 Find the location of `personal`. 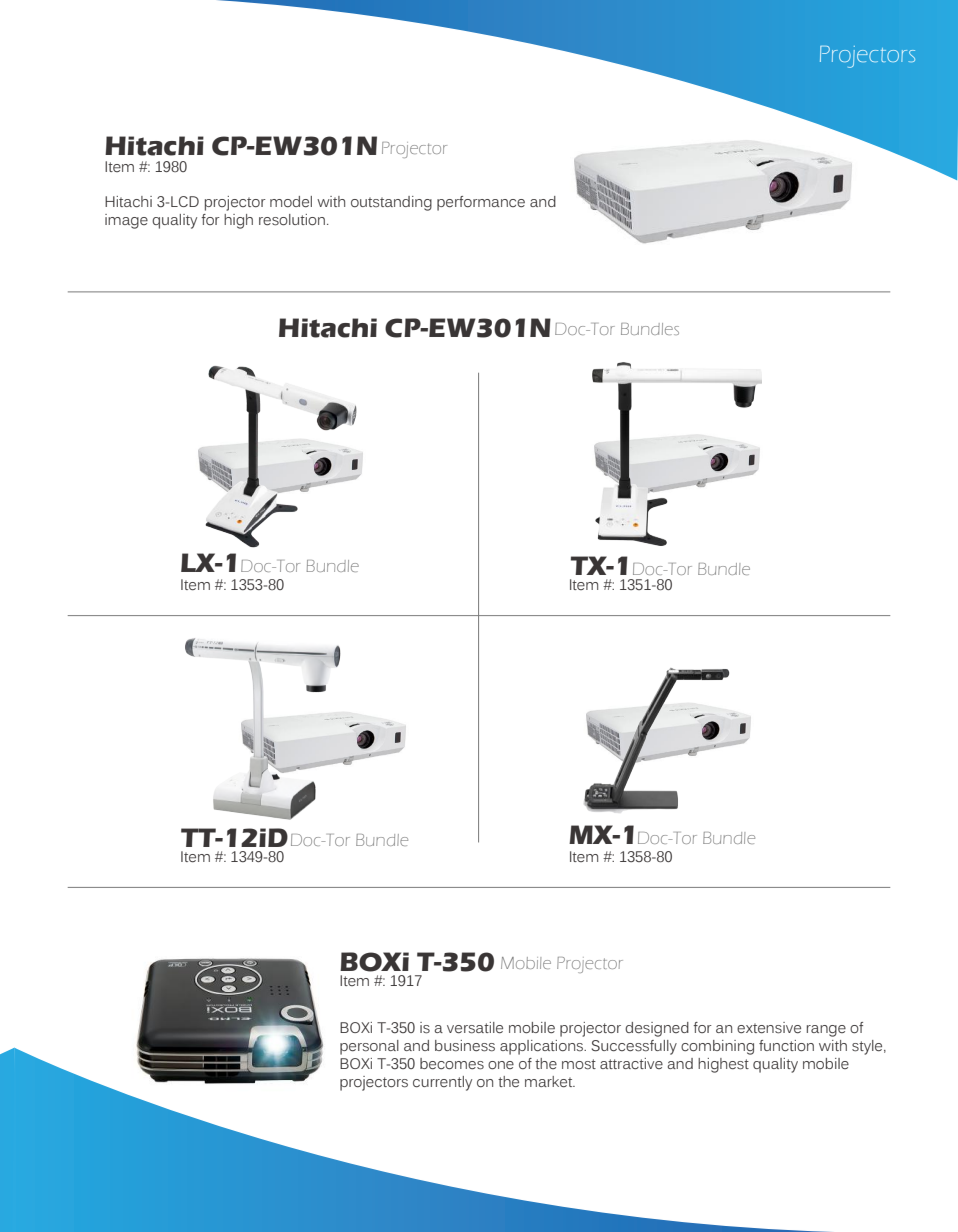

personal is located at coordinates (369, 1047).
